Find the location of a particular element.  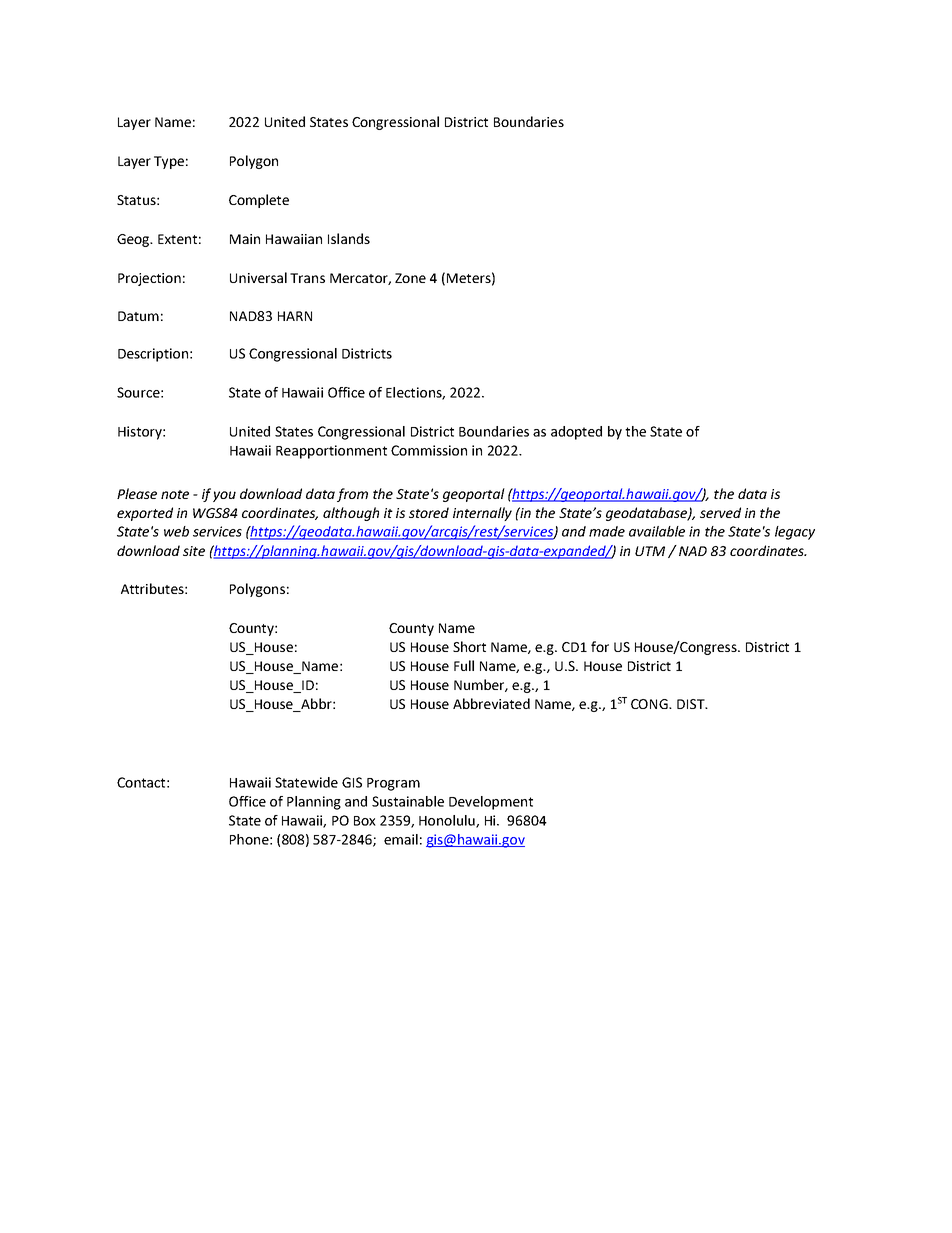

Box is located at coordinates (365, 821).
